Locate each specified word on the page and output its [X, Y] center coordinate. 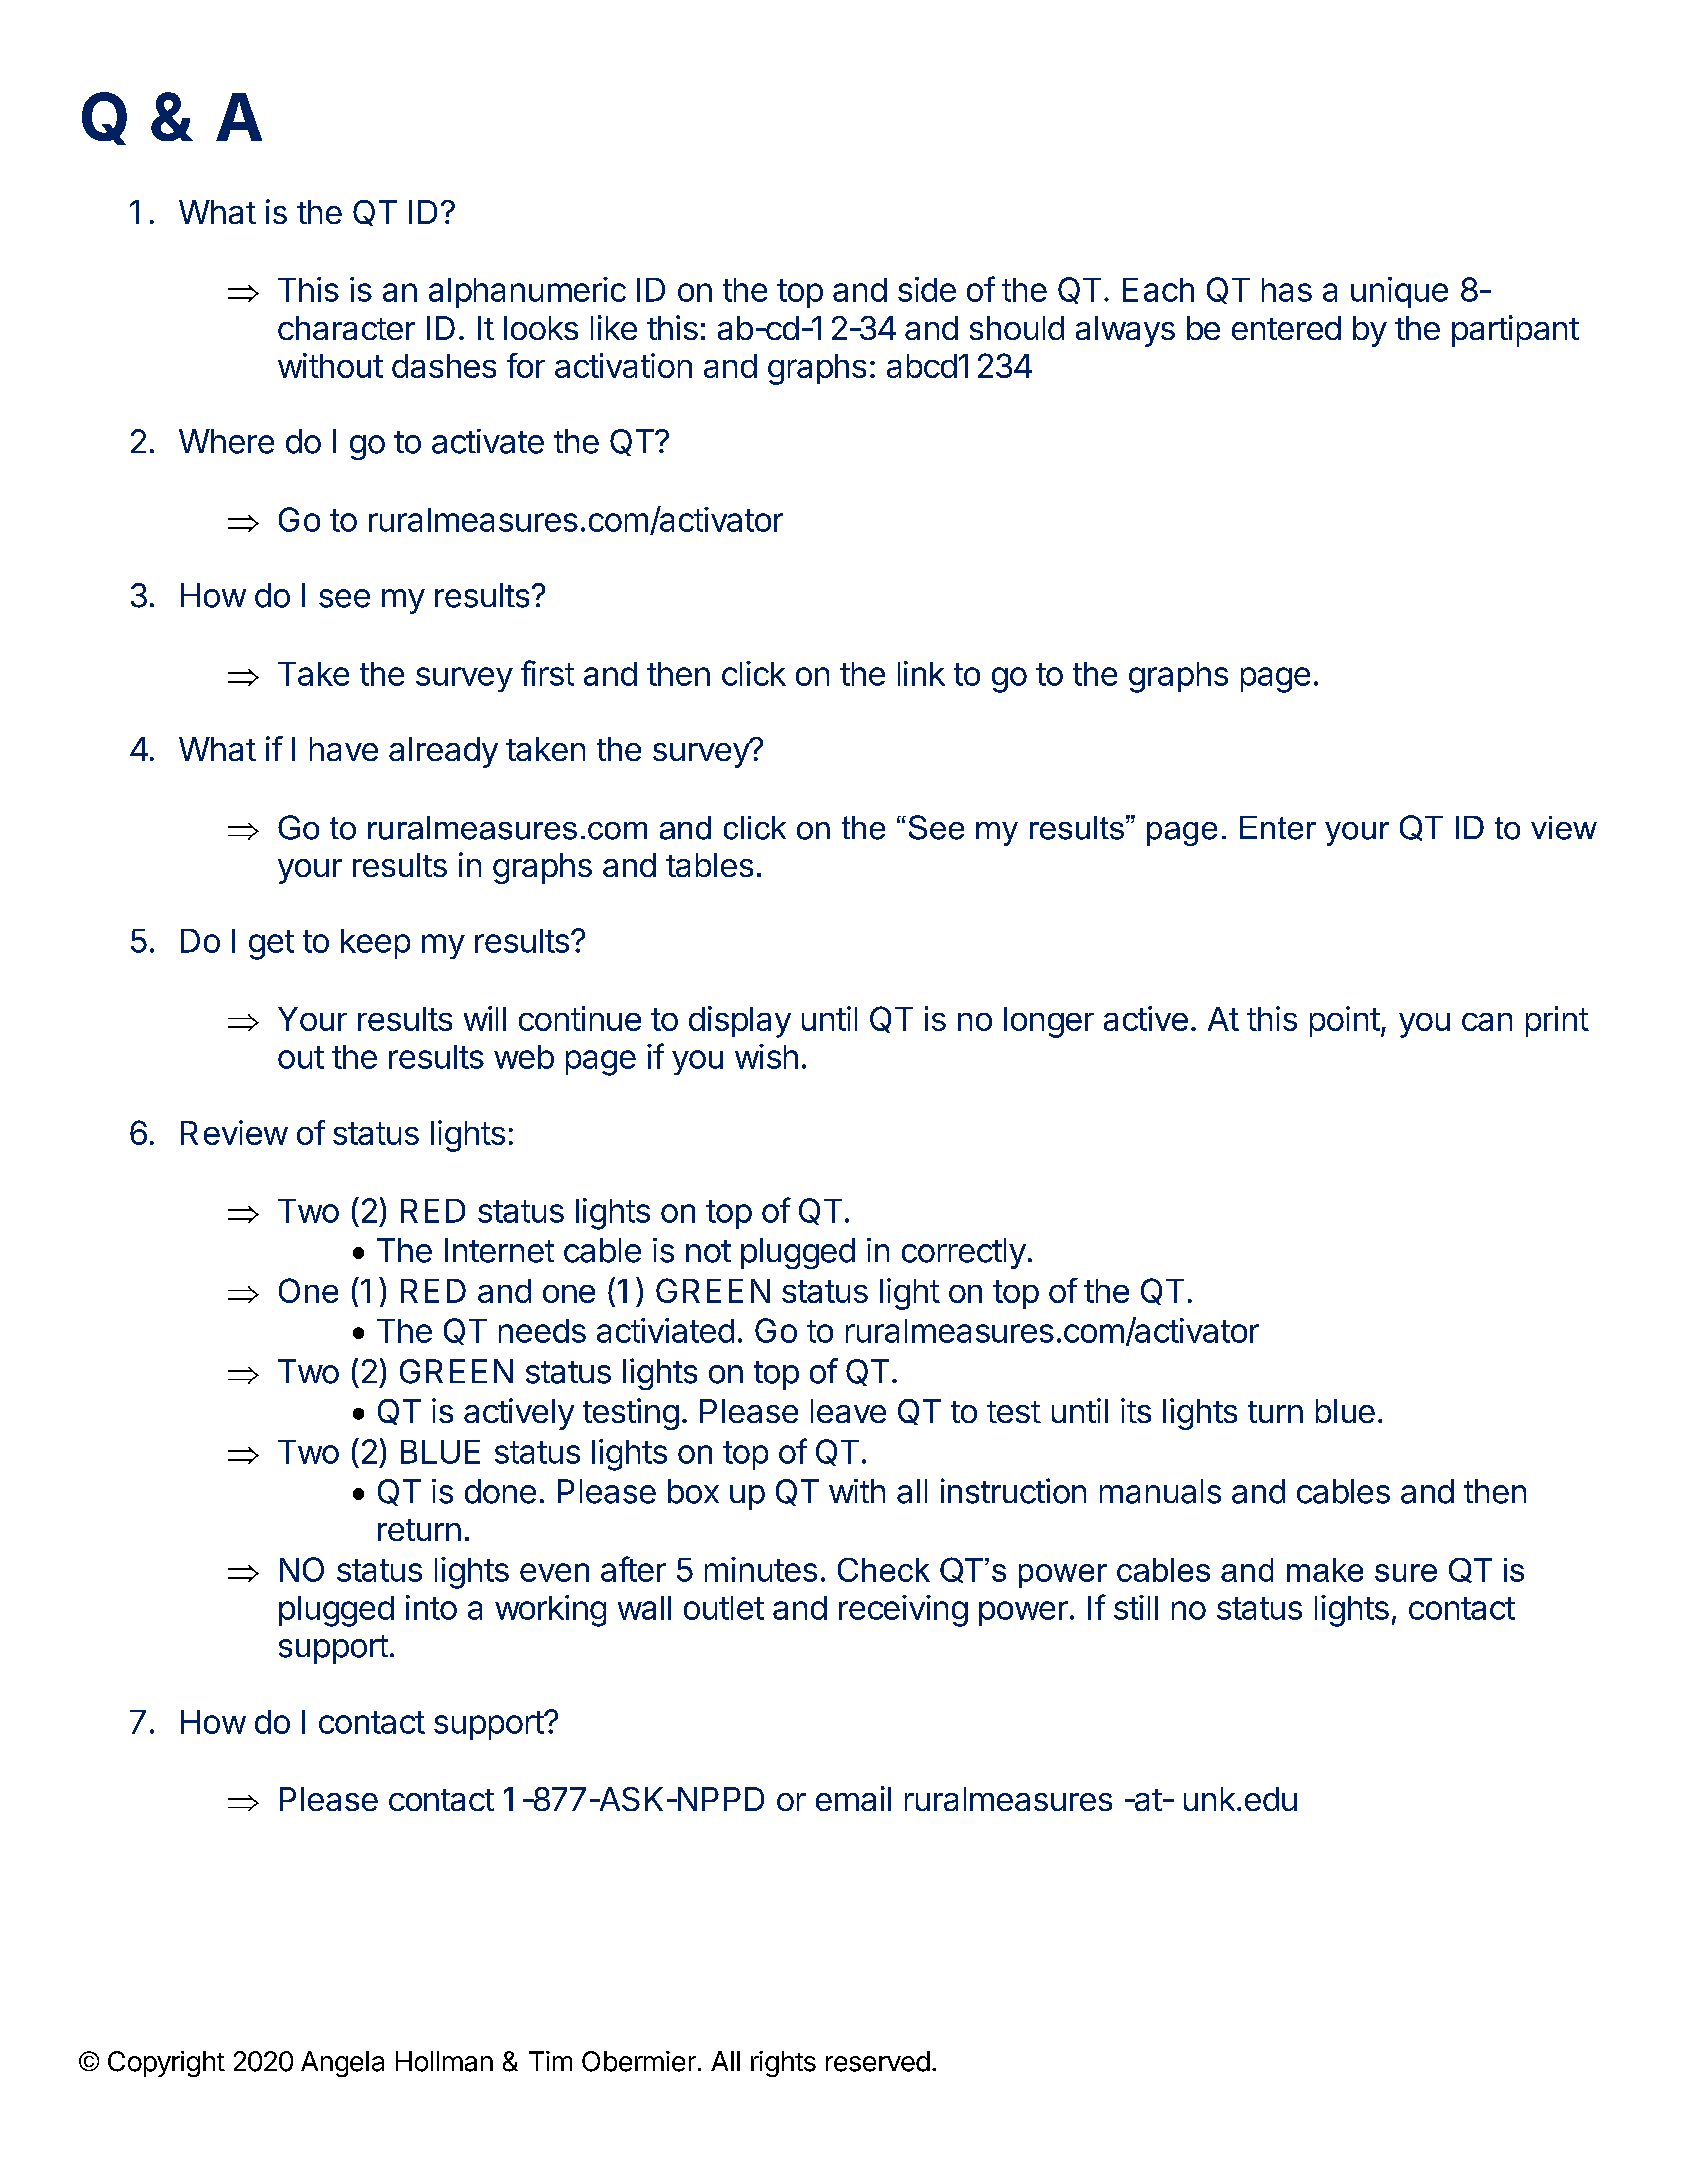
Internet [499, 1250]
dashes [444, 366]
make [1325, 1570]
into [431, 1607]
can [1487, 1022]
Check [884, 1570]
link [921, 673]
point [1345, 1021]
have [344, 749]
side [927, 289]
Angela [342, 2064]
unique [1399, 292]
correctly [964, 1253]
